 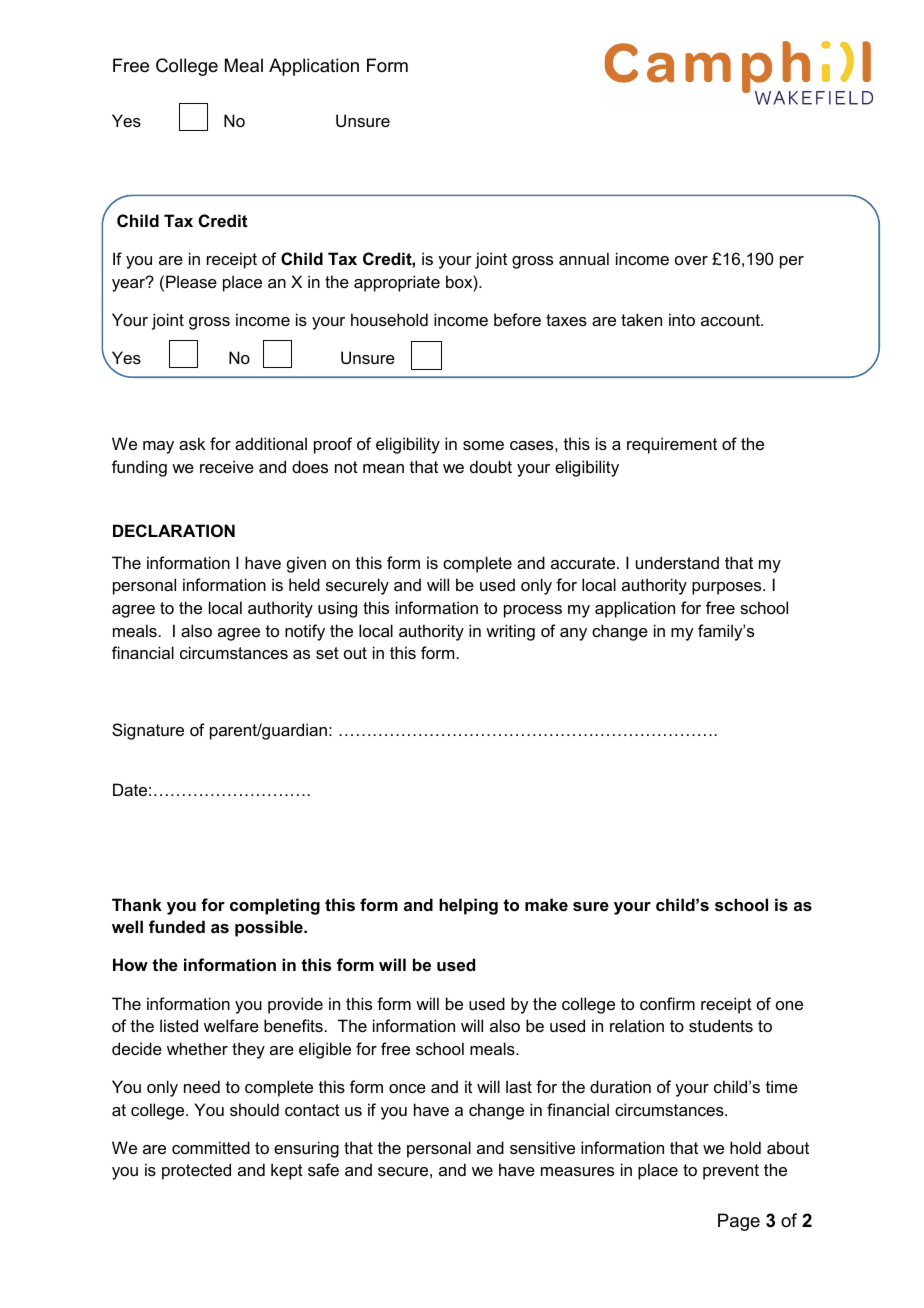 What do you see at coordinates (196, 1171) in the document?
I see `protected` at bounding box center [196, 1171].
